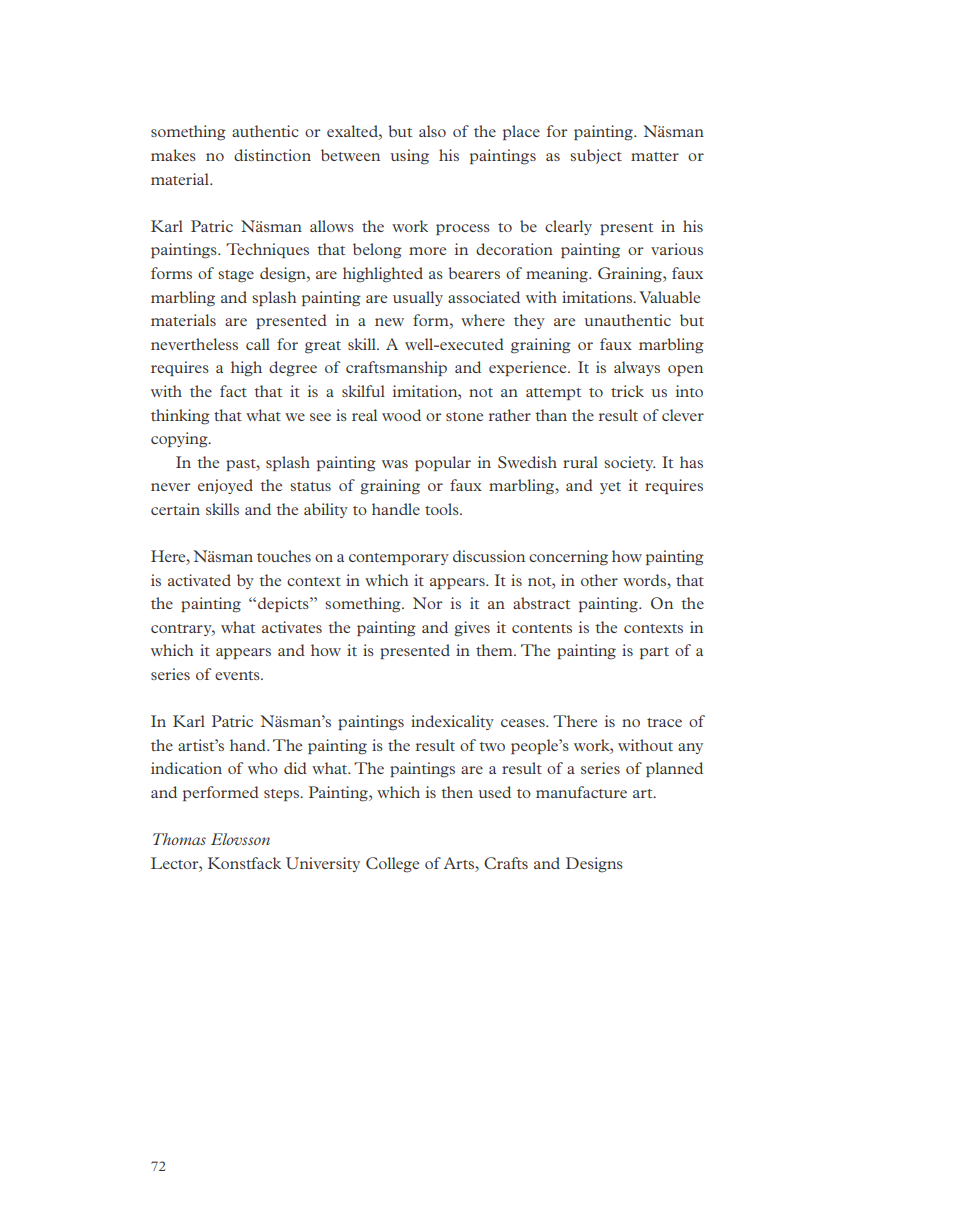 This page has height=1232, width=955. I want to click on matter, so click(655, 156).
